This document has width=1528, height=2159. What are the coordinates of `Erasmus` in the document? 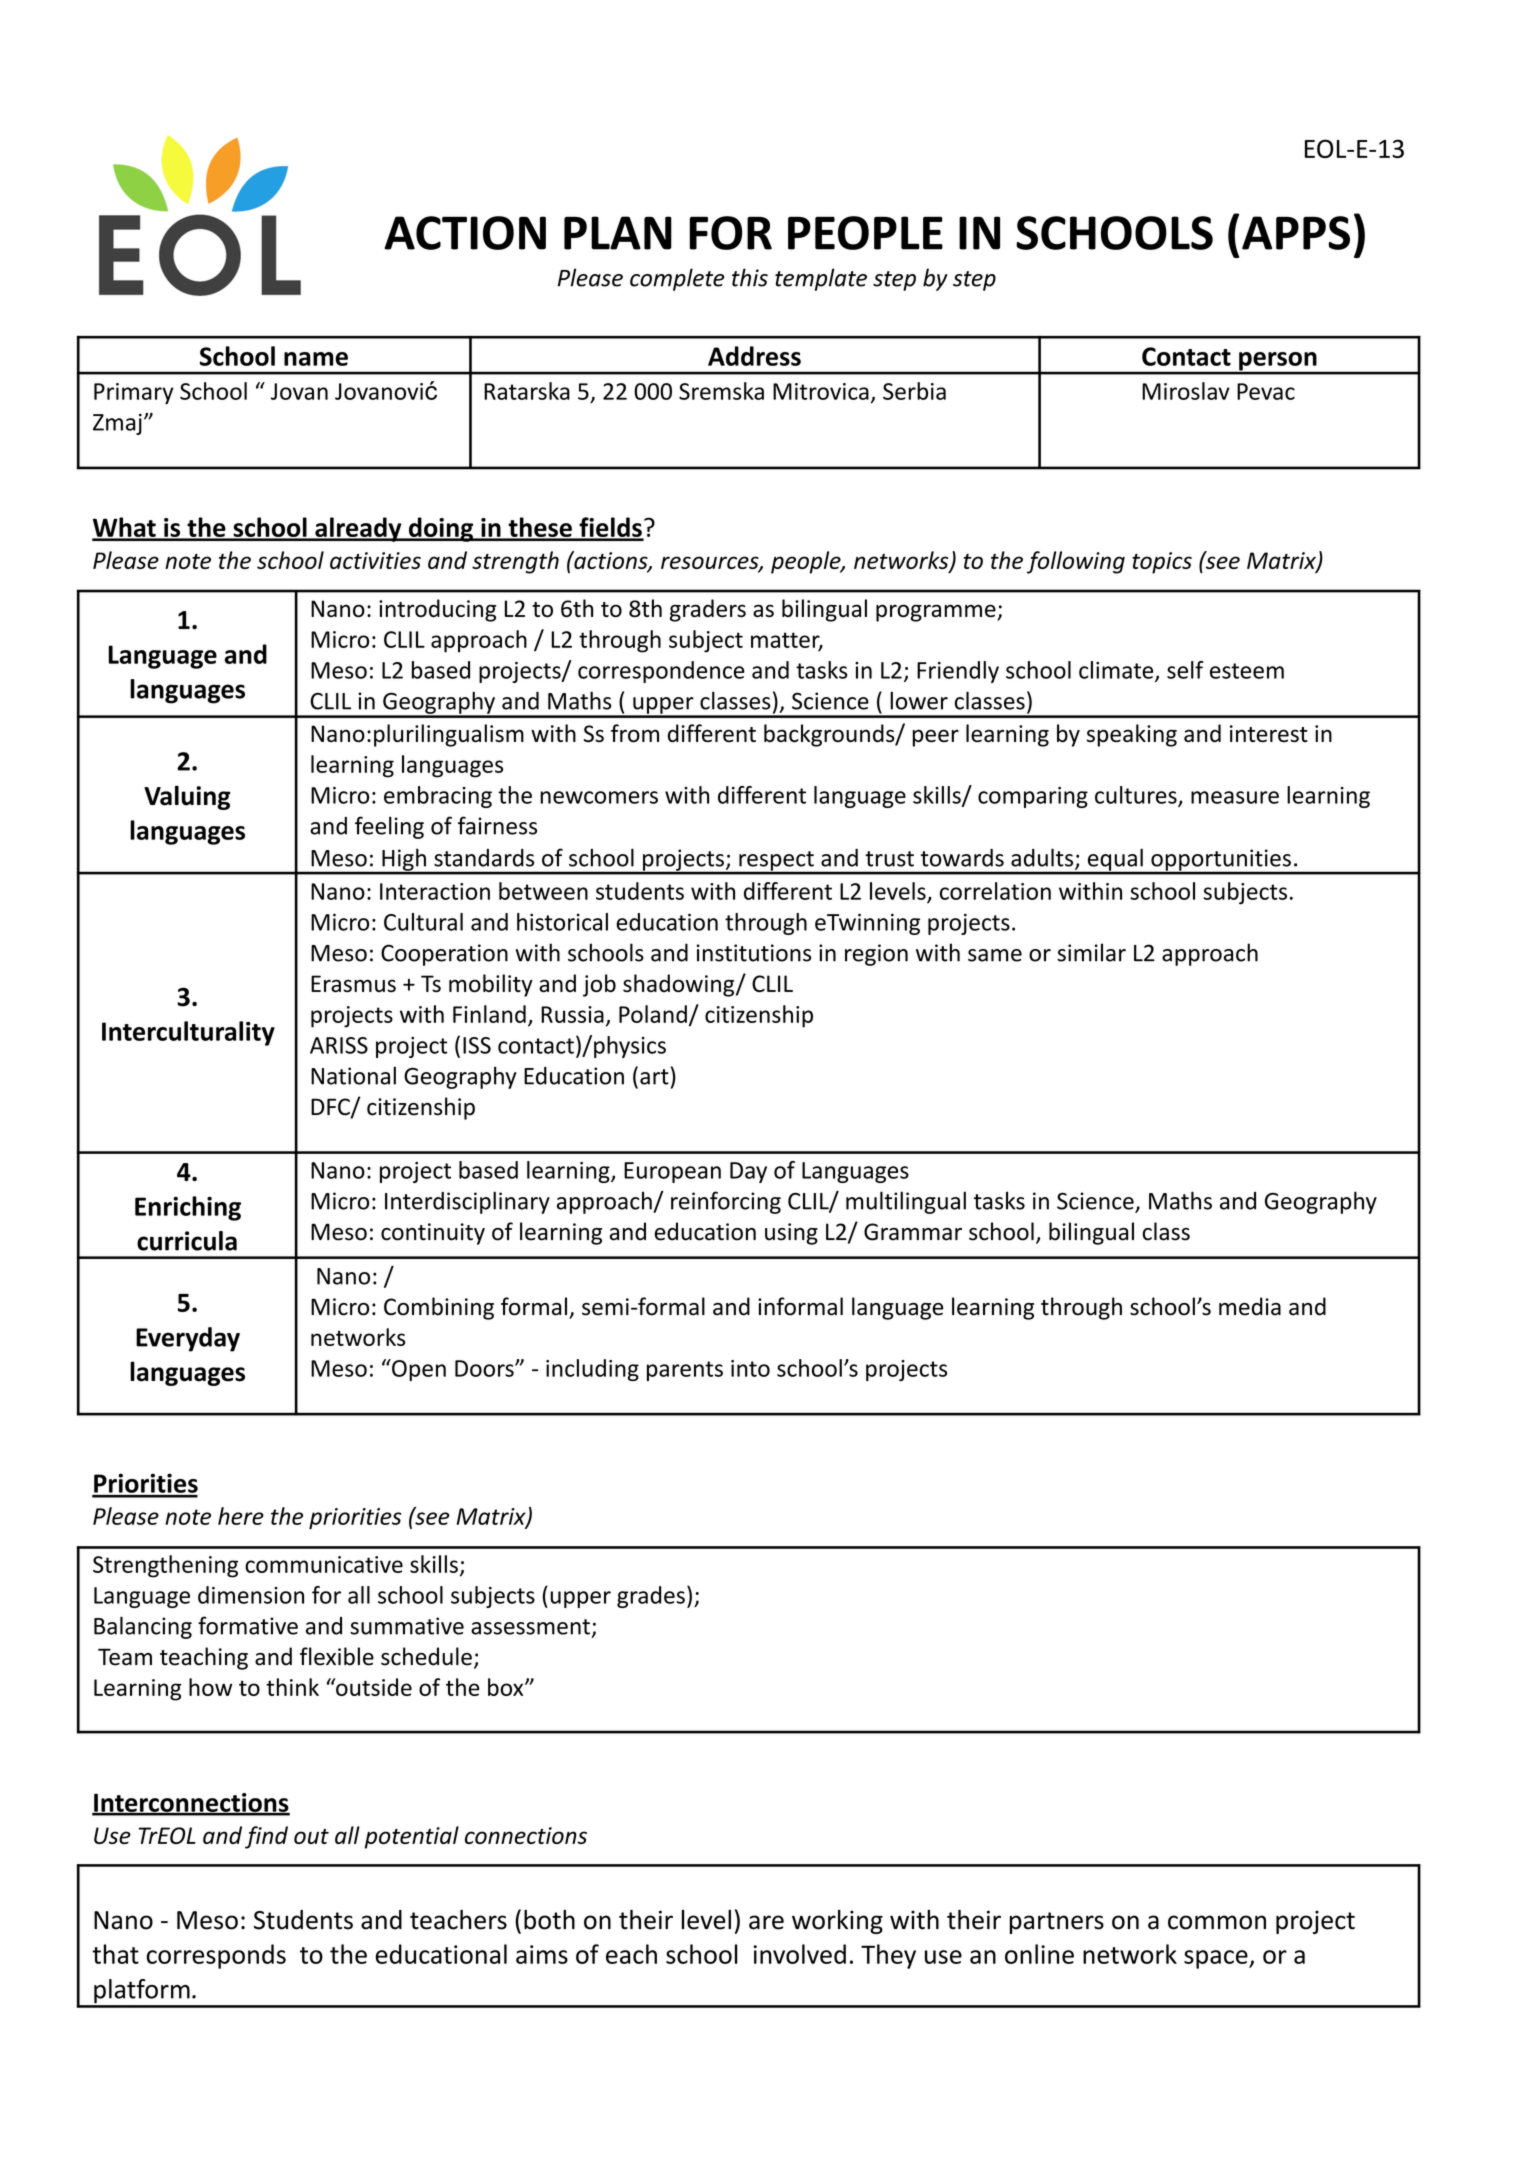 It's located at (353, 983).
